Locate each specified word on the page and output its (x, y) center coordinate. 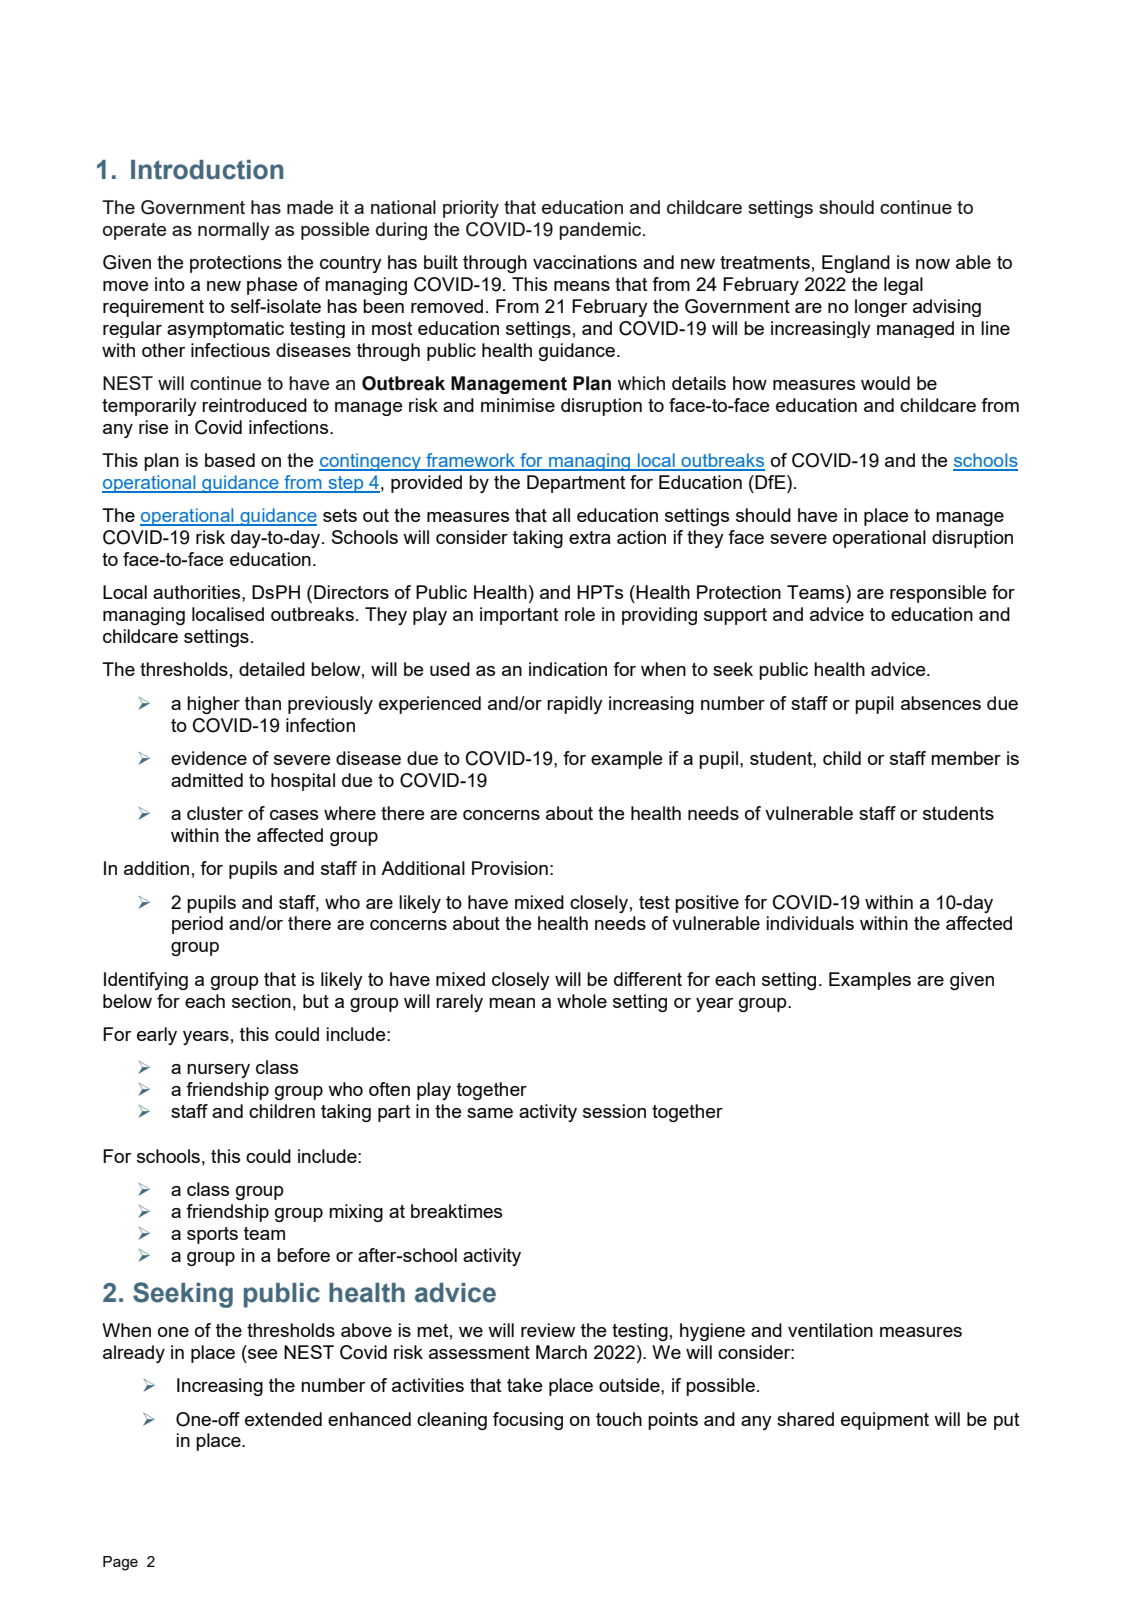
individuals (810, 923)
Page (120, 1563)
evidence (209, 758)
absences (941, 703)
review (548, 1330)
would (885, 383)
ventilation (830, 1330)
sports (212, 1235)
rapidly (575, 705)
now (933, 264)
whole (582, 1001)
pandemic (601, 231)
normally (234, 231)
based (230, 460)
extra (590, 537)
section (261, 1001)
